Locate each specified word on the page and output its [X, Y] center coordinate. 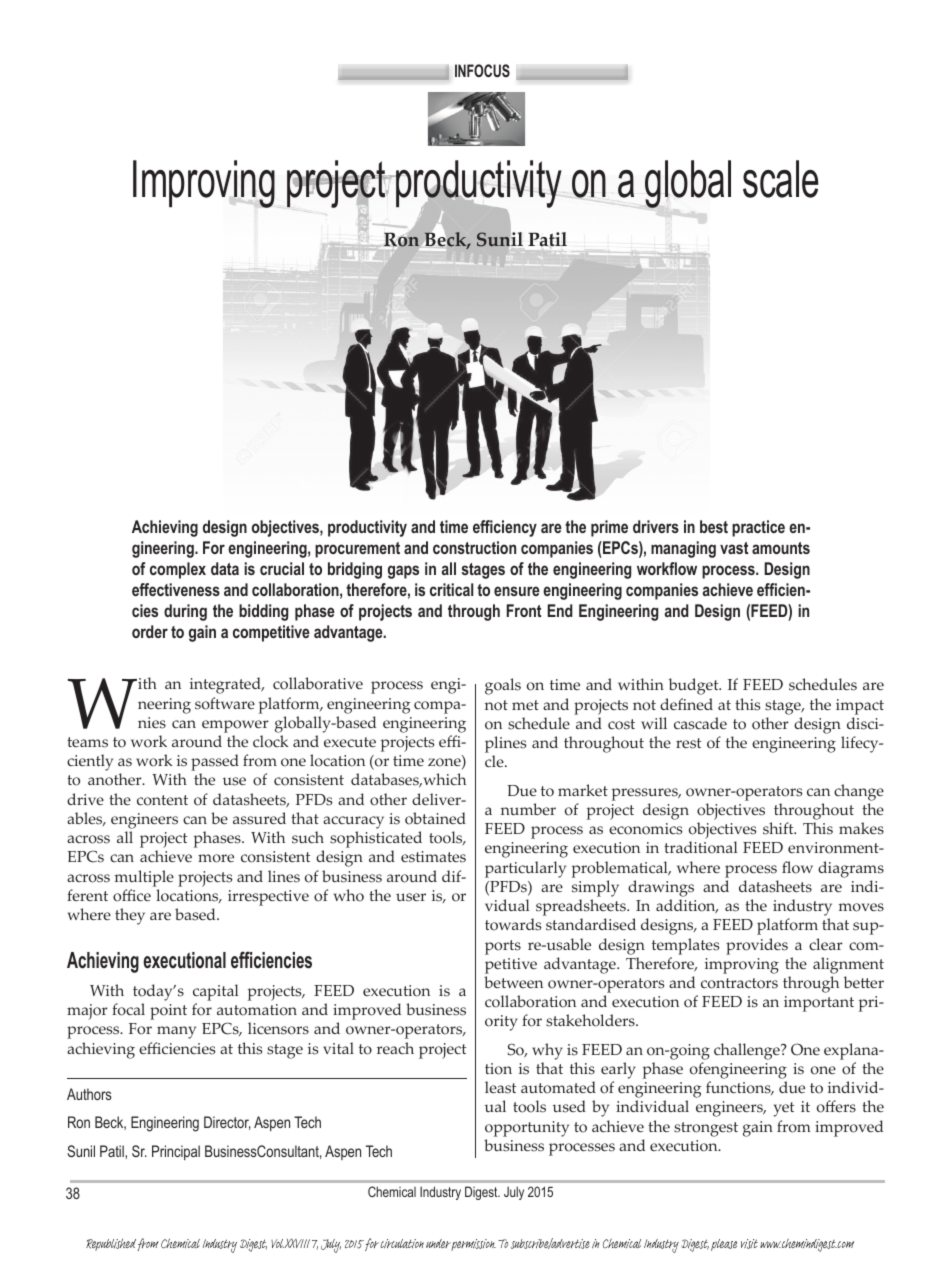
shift [779, 828]
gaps [403, 572]
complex [178, 570]
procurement [357, 550]
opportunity [527, 1129]
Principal [176, 1152]
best [714, 526]
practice [758, 528]
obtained [435, 818]
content [162, 800]
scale [781, 179]
